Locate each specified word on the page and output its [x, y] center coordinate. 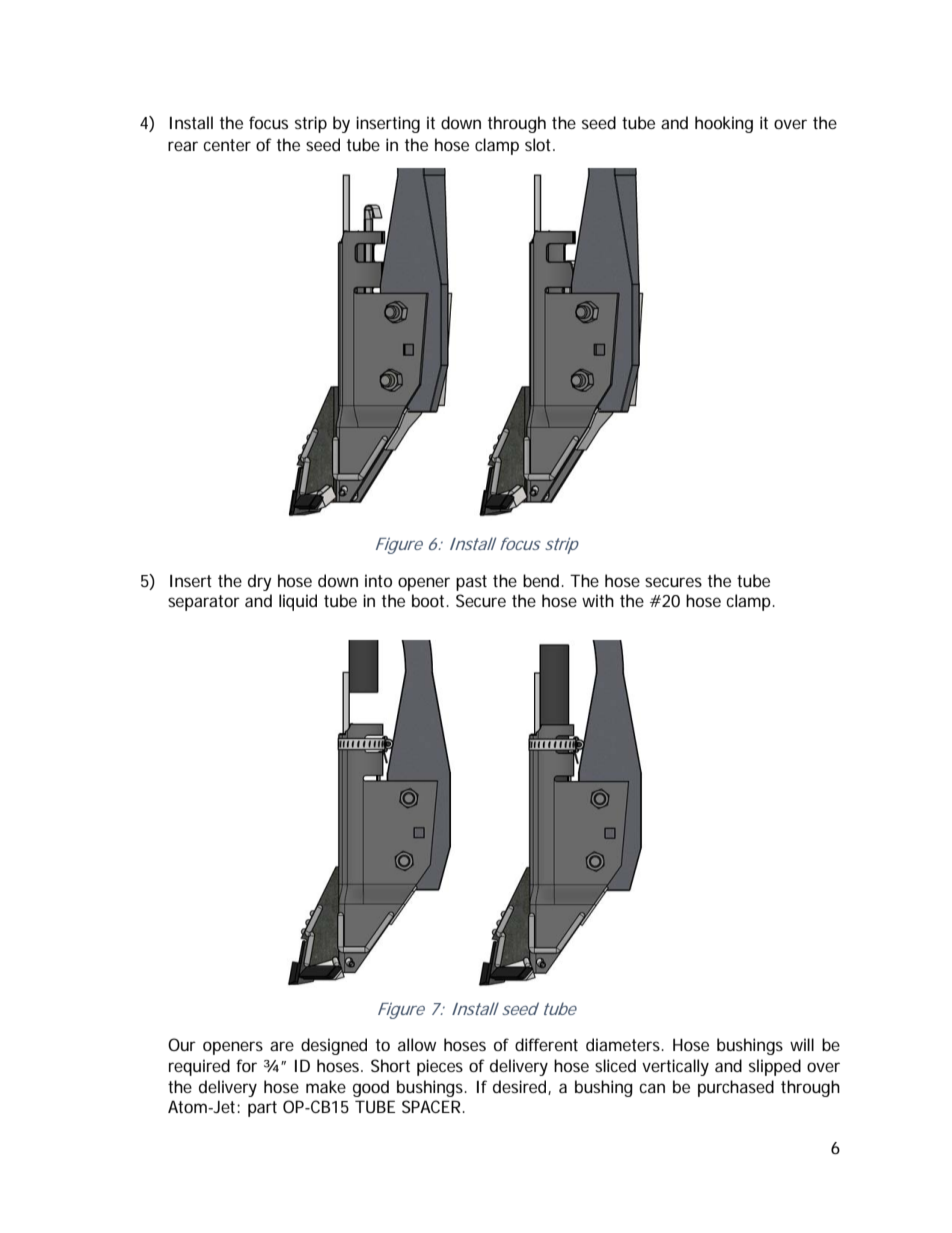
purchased [736, 1088]
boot [430, 600]
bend [542, 580]
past [471, 583]
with [598, 600]
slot [540, 144]
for [246, 1065]
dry [260, 582]
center [227, 145]
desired [521, 1087]
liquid [298, 602]
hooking [724, 124]
